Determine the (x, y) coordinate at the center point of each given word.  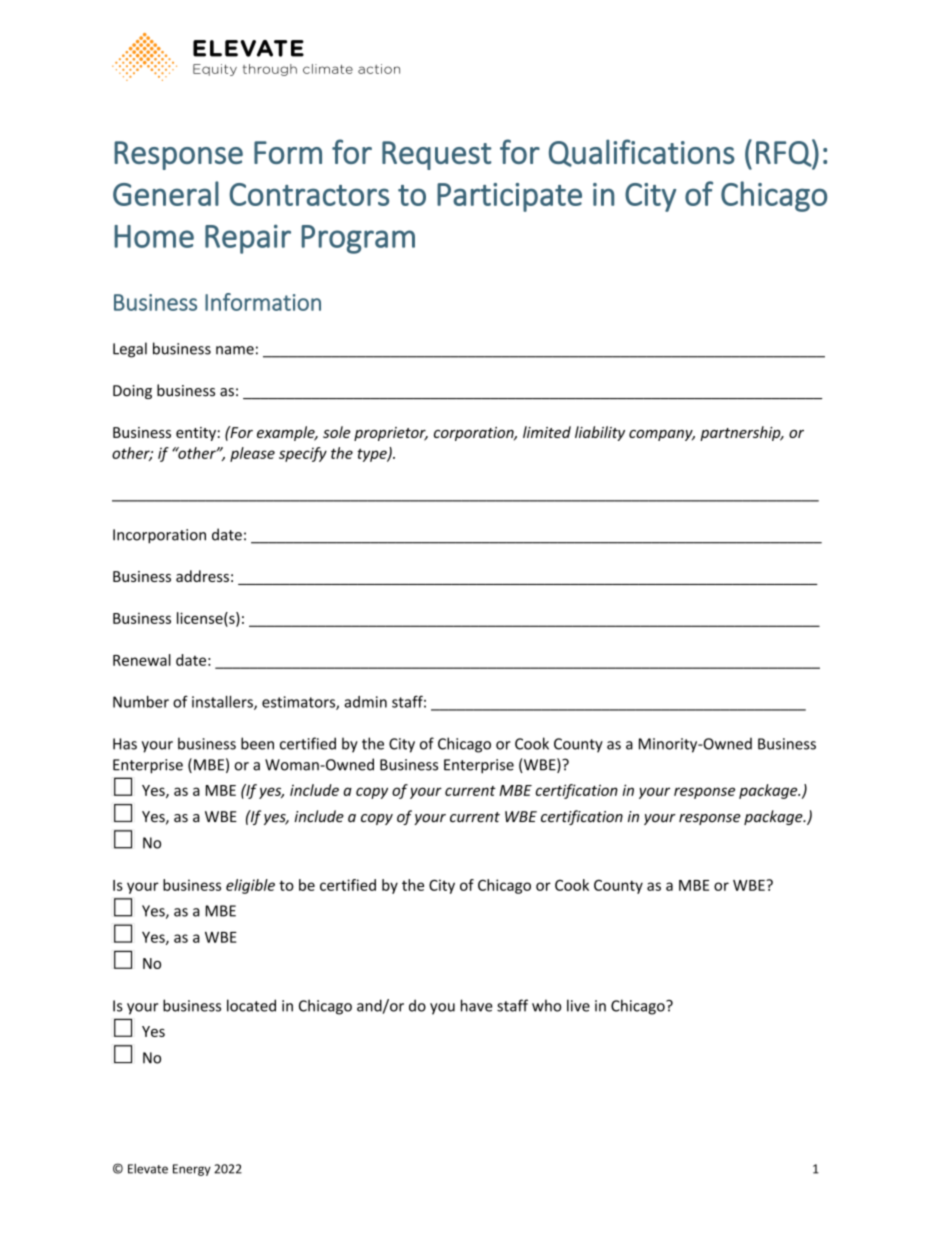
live (578, 1005)
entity (196, 434)
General (166, 193)
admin (365, 702)
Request (437, 155)
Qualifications (642, 153)
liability (600, 433)
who (546, 1005)
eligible (250, 886)
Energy (192, 1170)
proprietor (391, 434)
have (477, 1005)
